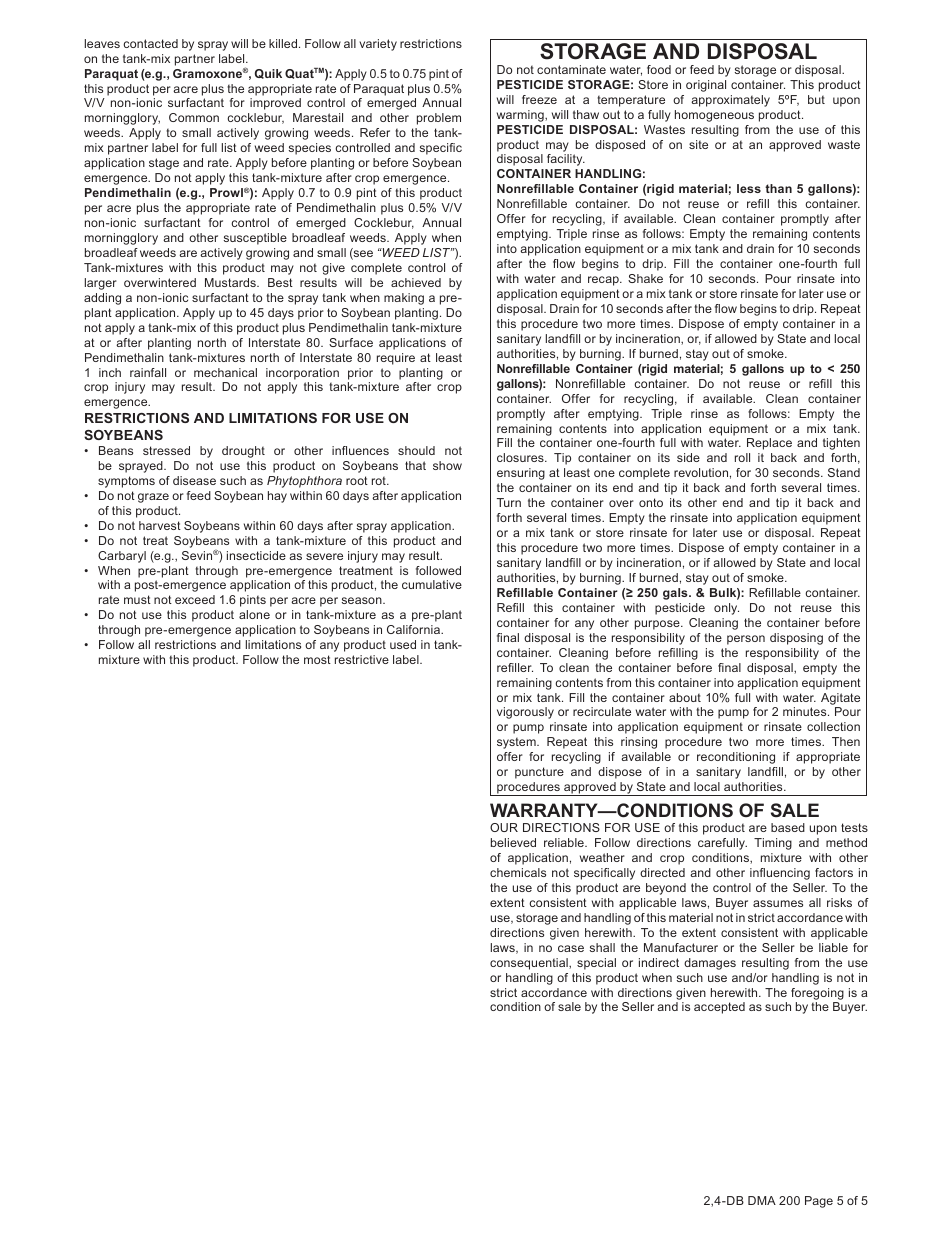  What do you see at coordinates (194, 117) in the screenshot?
I see `Common` at bounding box center [194, 117].
